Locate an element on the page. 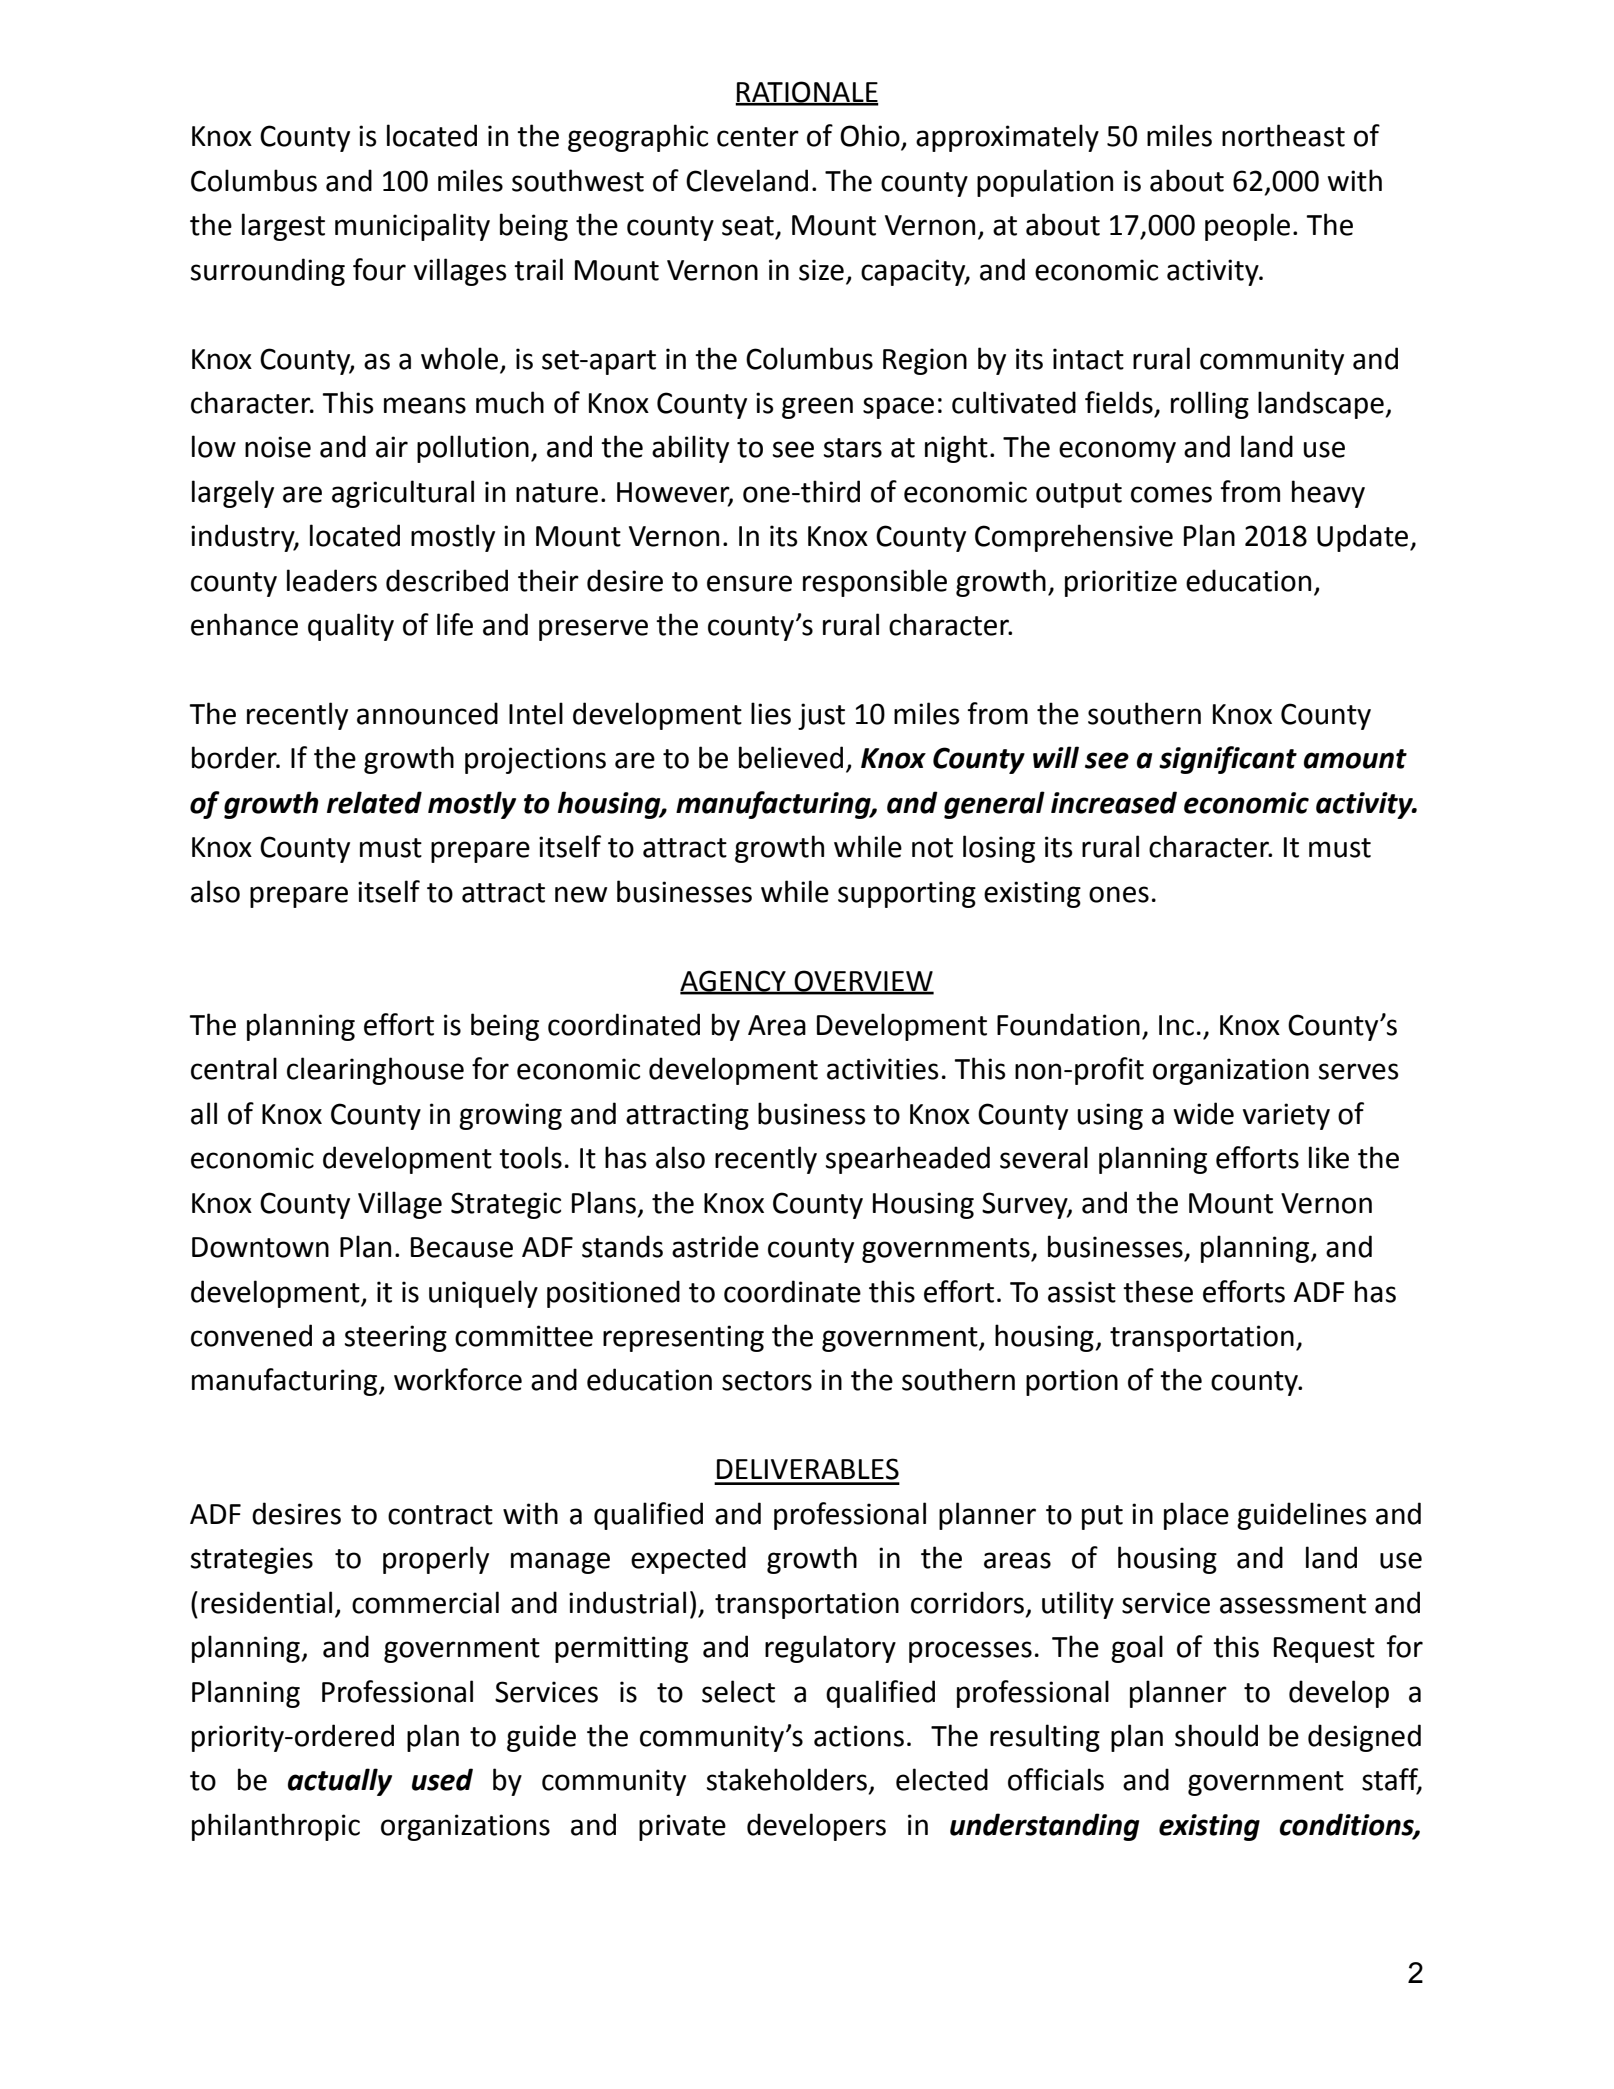 The height and width of the document is (2089, 1614). northeast is located at coordinates (1283, 135).
